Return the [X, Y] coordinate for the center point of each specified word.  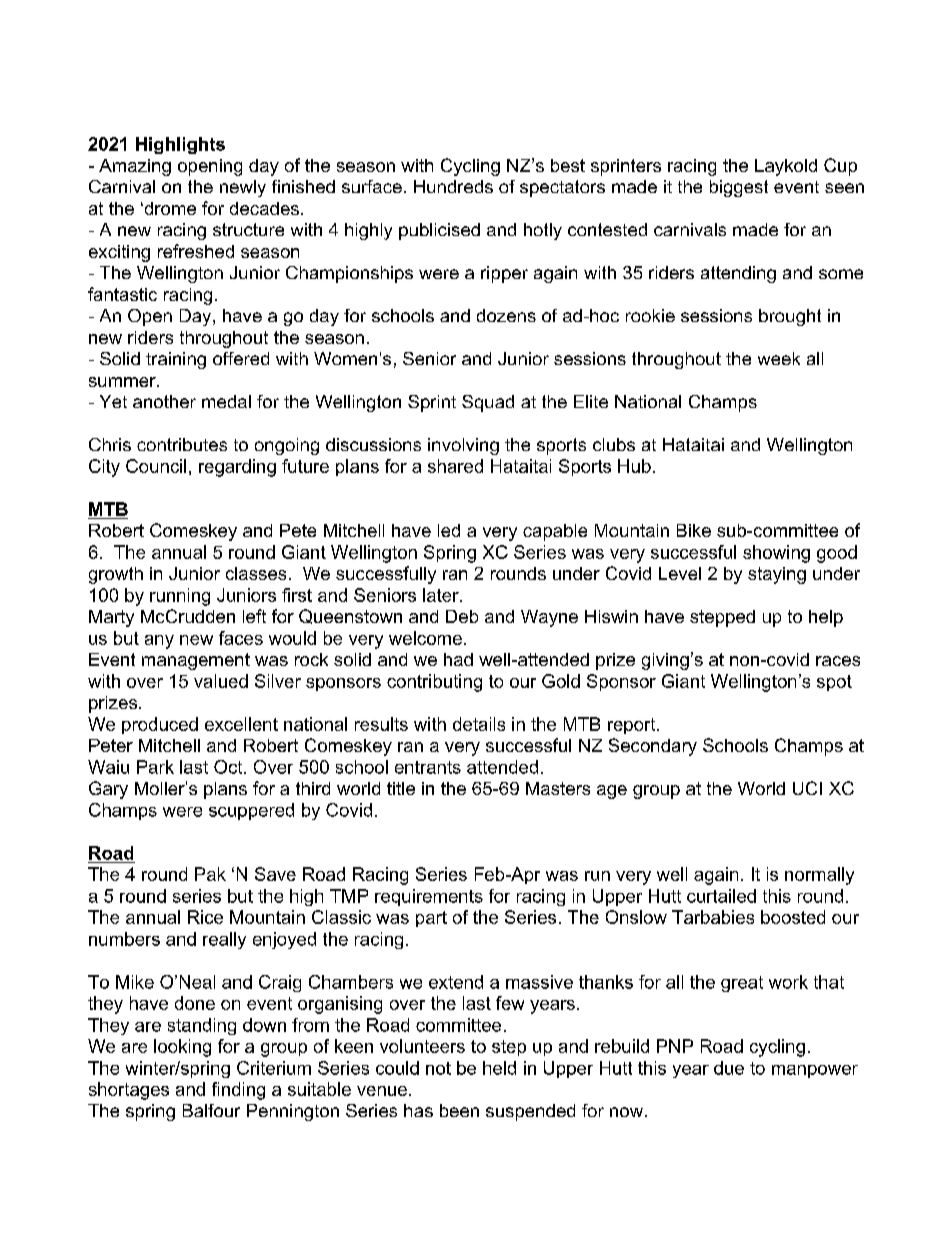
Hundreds [453, 186]
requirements [429, 897]
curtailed [721, 896]
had [458, 659]
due [729, 1068]
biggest [739, 188]
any [159, 642]
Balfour [211, 1110]
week [779, 358]
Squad [488, 403]
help [826, 618]
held [499, 1068]
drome [169, 208]
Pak [210, 874]
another [164, 401]
